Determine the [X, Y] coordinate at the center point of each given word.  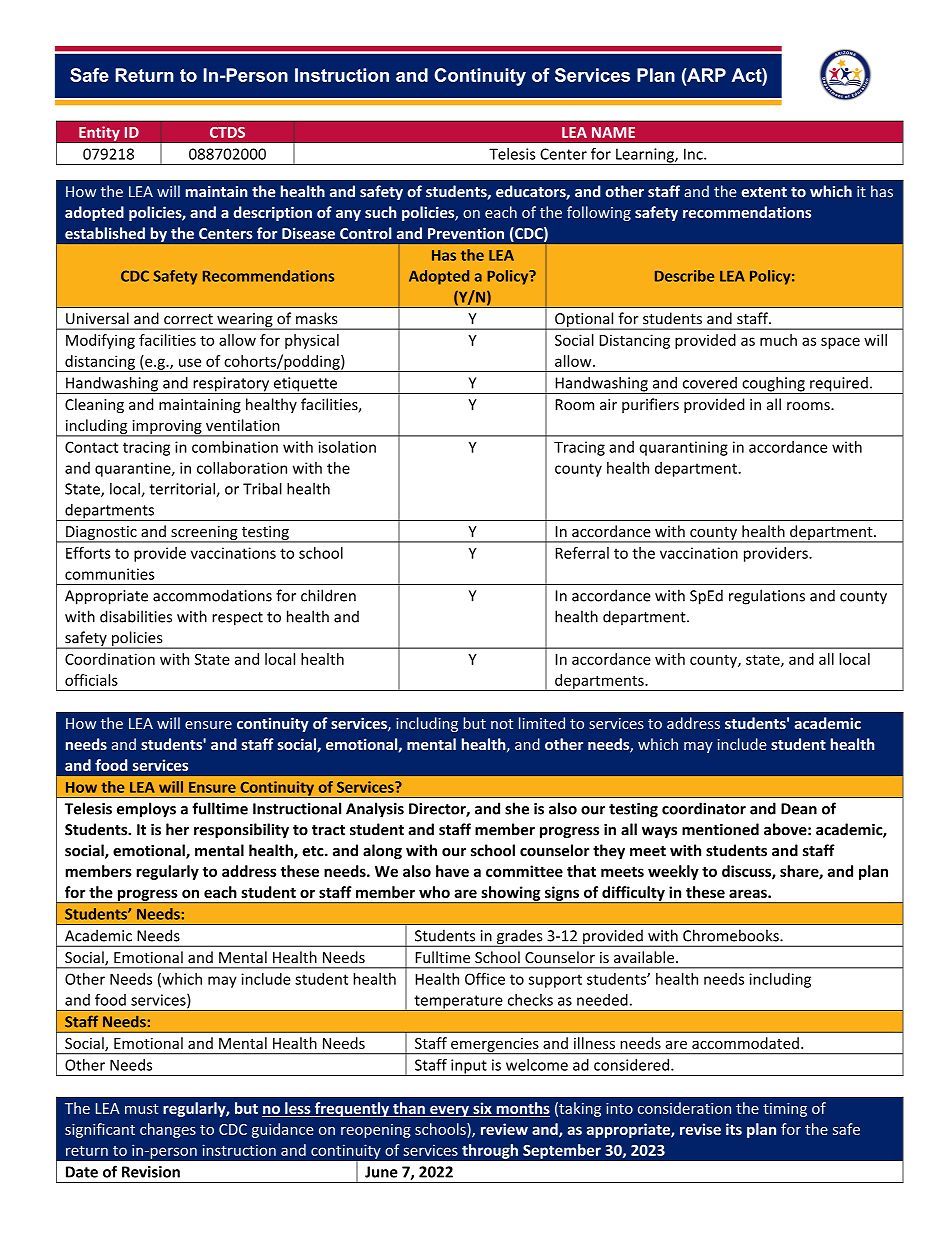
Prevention [466, 233]
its [734, 1129]
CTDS [227, 132]
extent [764, 192]
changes [168, 1130]
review [504, 1129]
